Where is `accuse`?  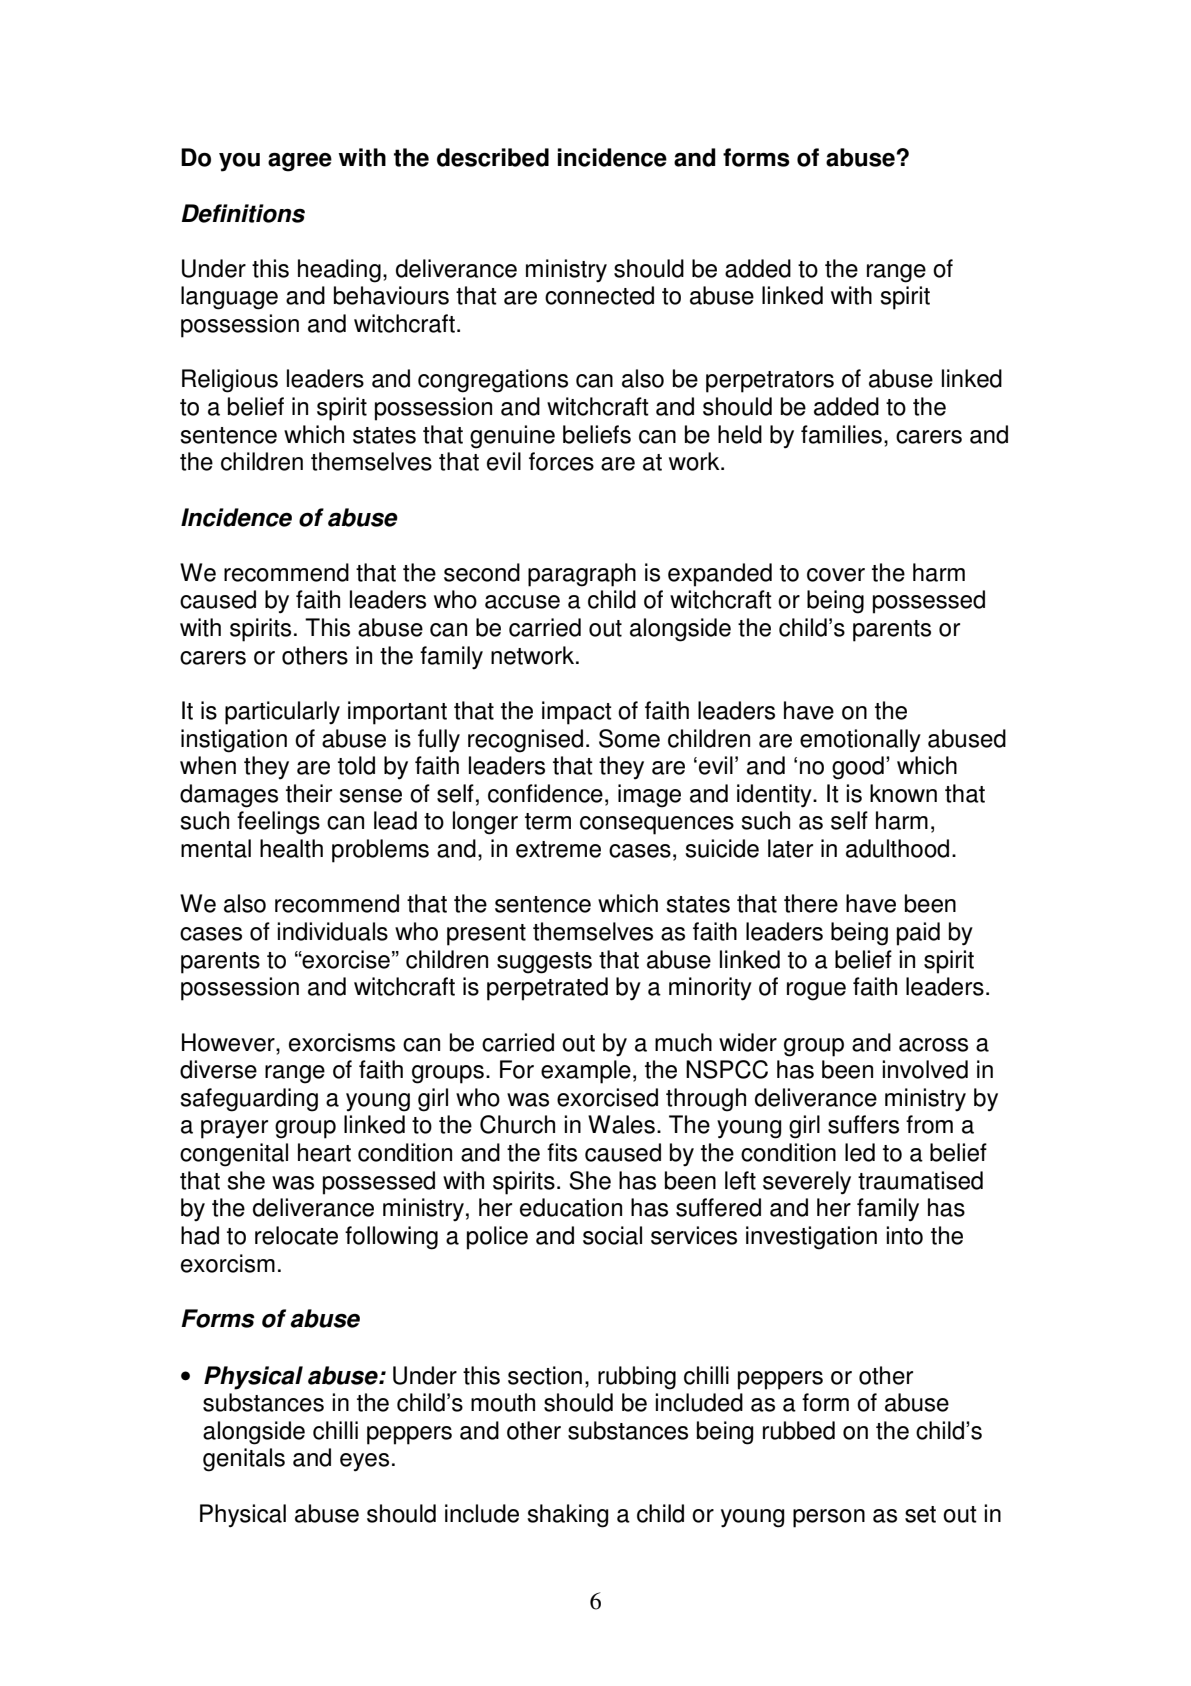 accuse is located at coordinates (522, 602).
